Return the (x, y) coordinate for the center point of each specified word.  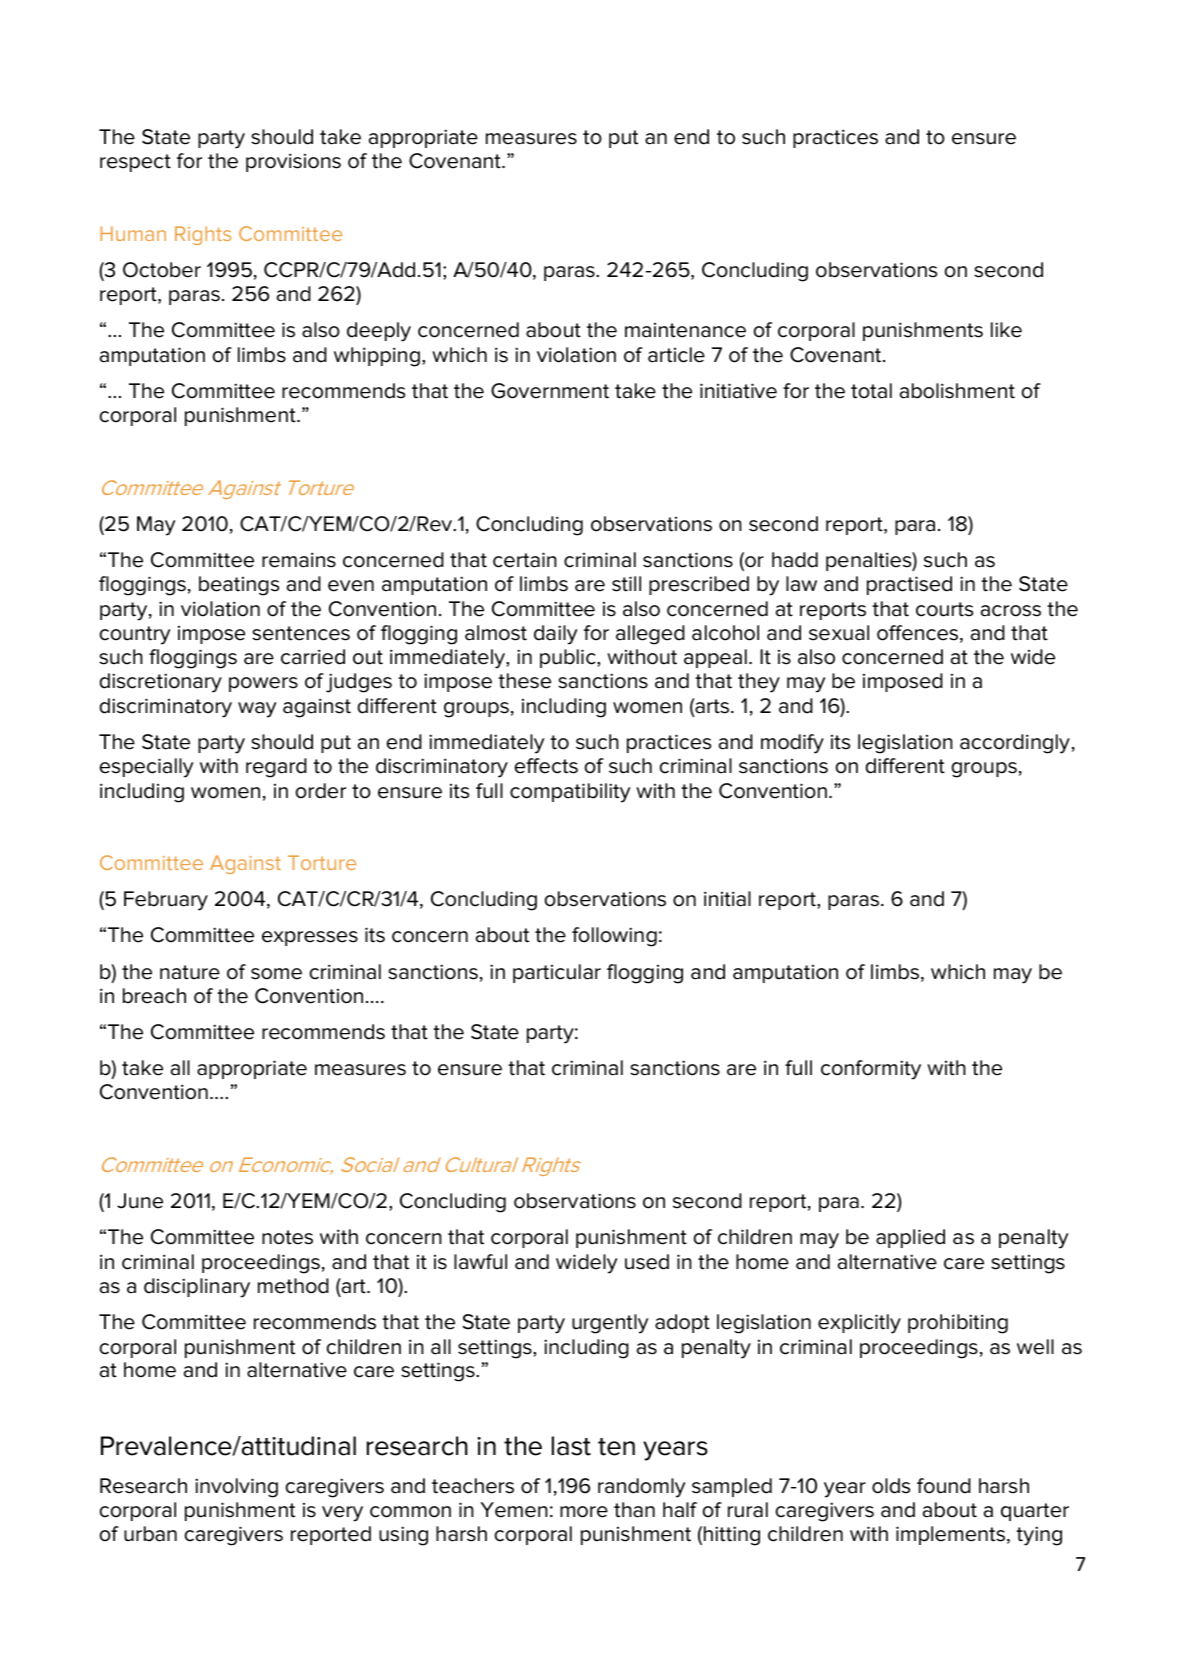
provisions (293, 162)
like (1006, 330)
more (584, 1512)
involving (236, 1488)
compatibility (570, 793)
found (944, 1486)
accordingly (1015, 744)
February (166, 901)
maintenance (685, 330)
